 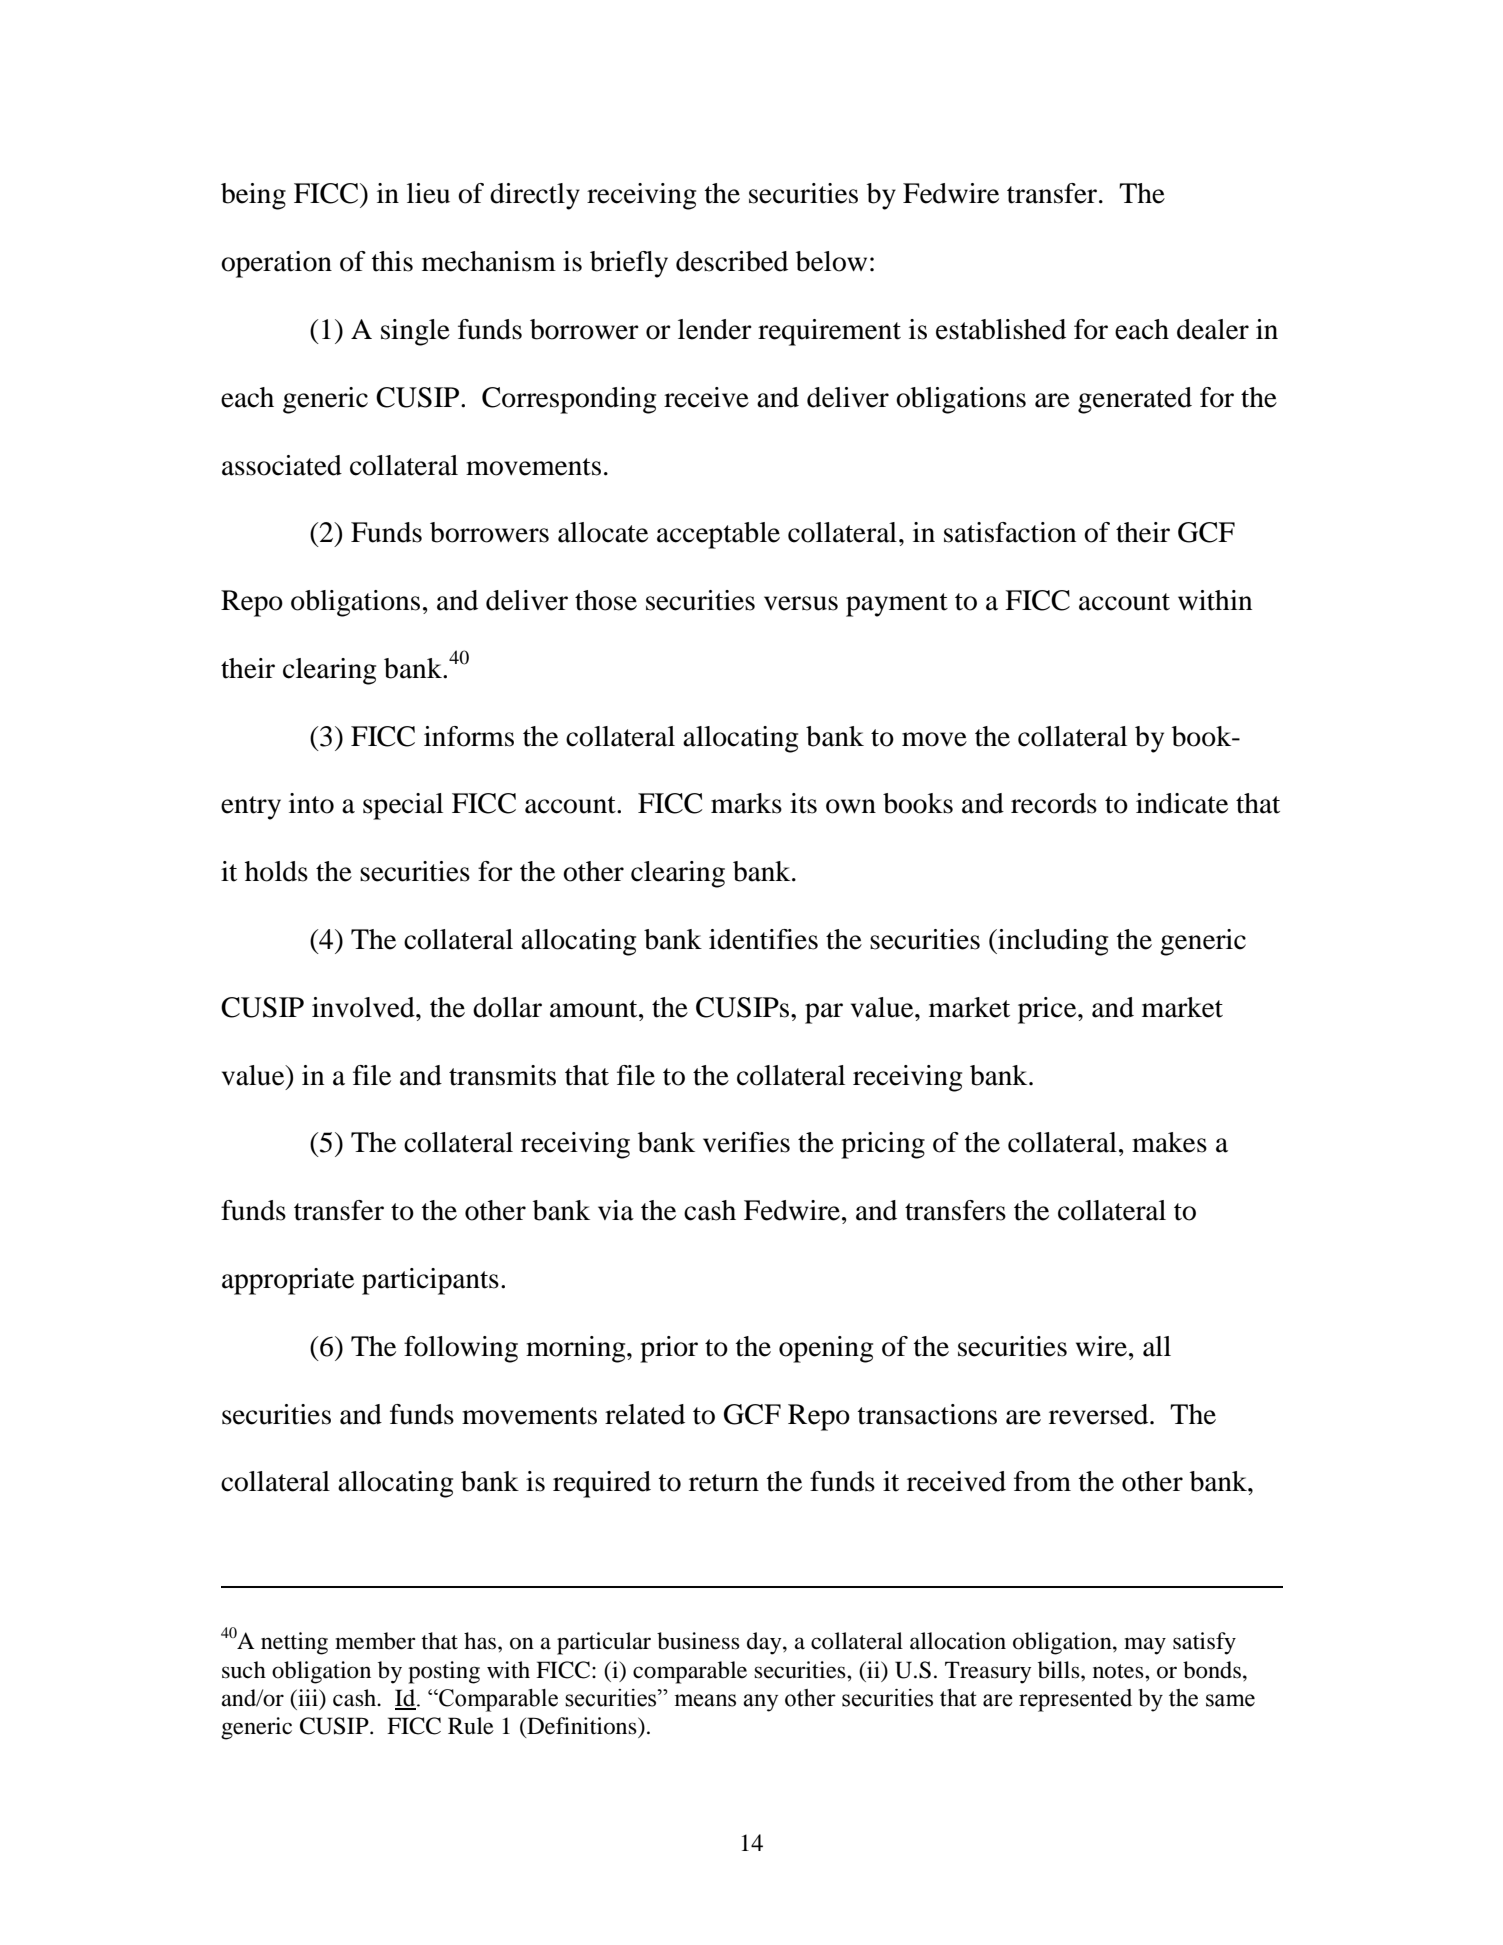 I want to click on participants, so click(x=430, y=1281).
